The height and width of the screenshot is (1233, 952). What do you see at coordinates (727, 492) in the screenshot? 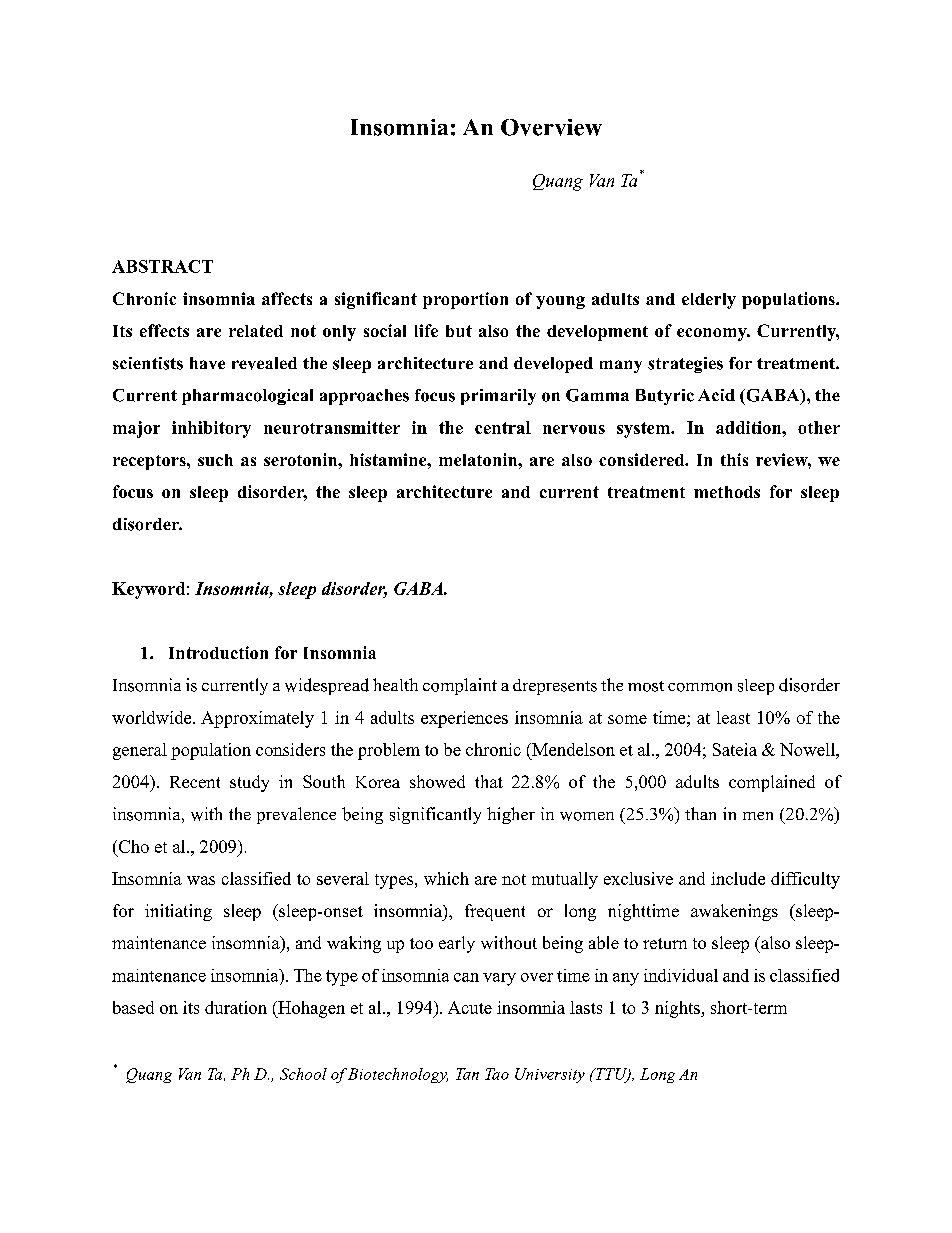
I see `methods` at bounding box center [727, 492].
